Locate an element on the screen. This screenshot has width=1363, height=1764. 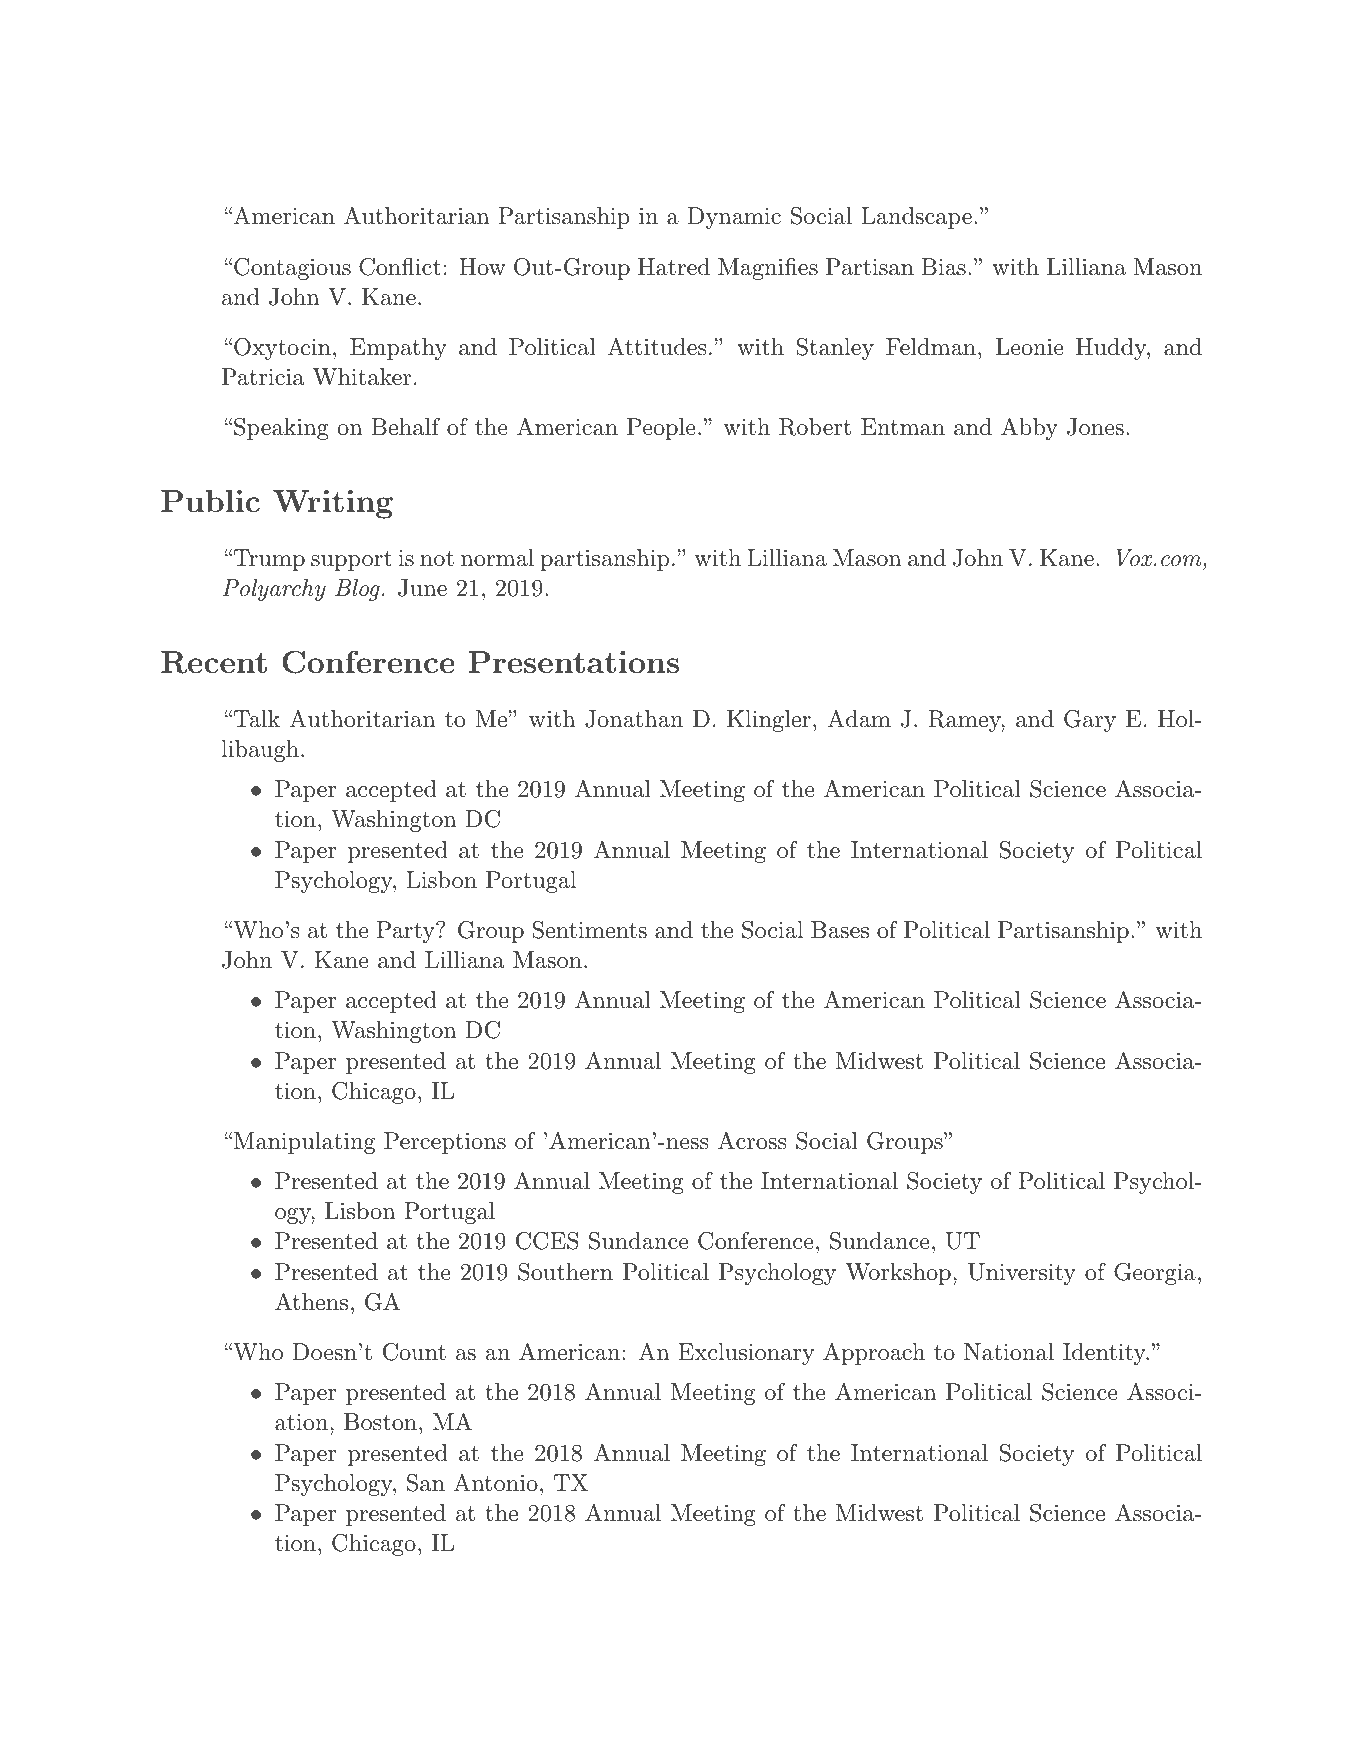
Bases is located at coordinates (840, 930).
